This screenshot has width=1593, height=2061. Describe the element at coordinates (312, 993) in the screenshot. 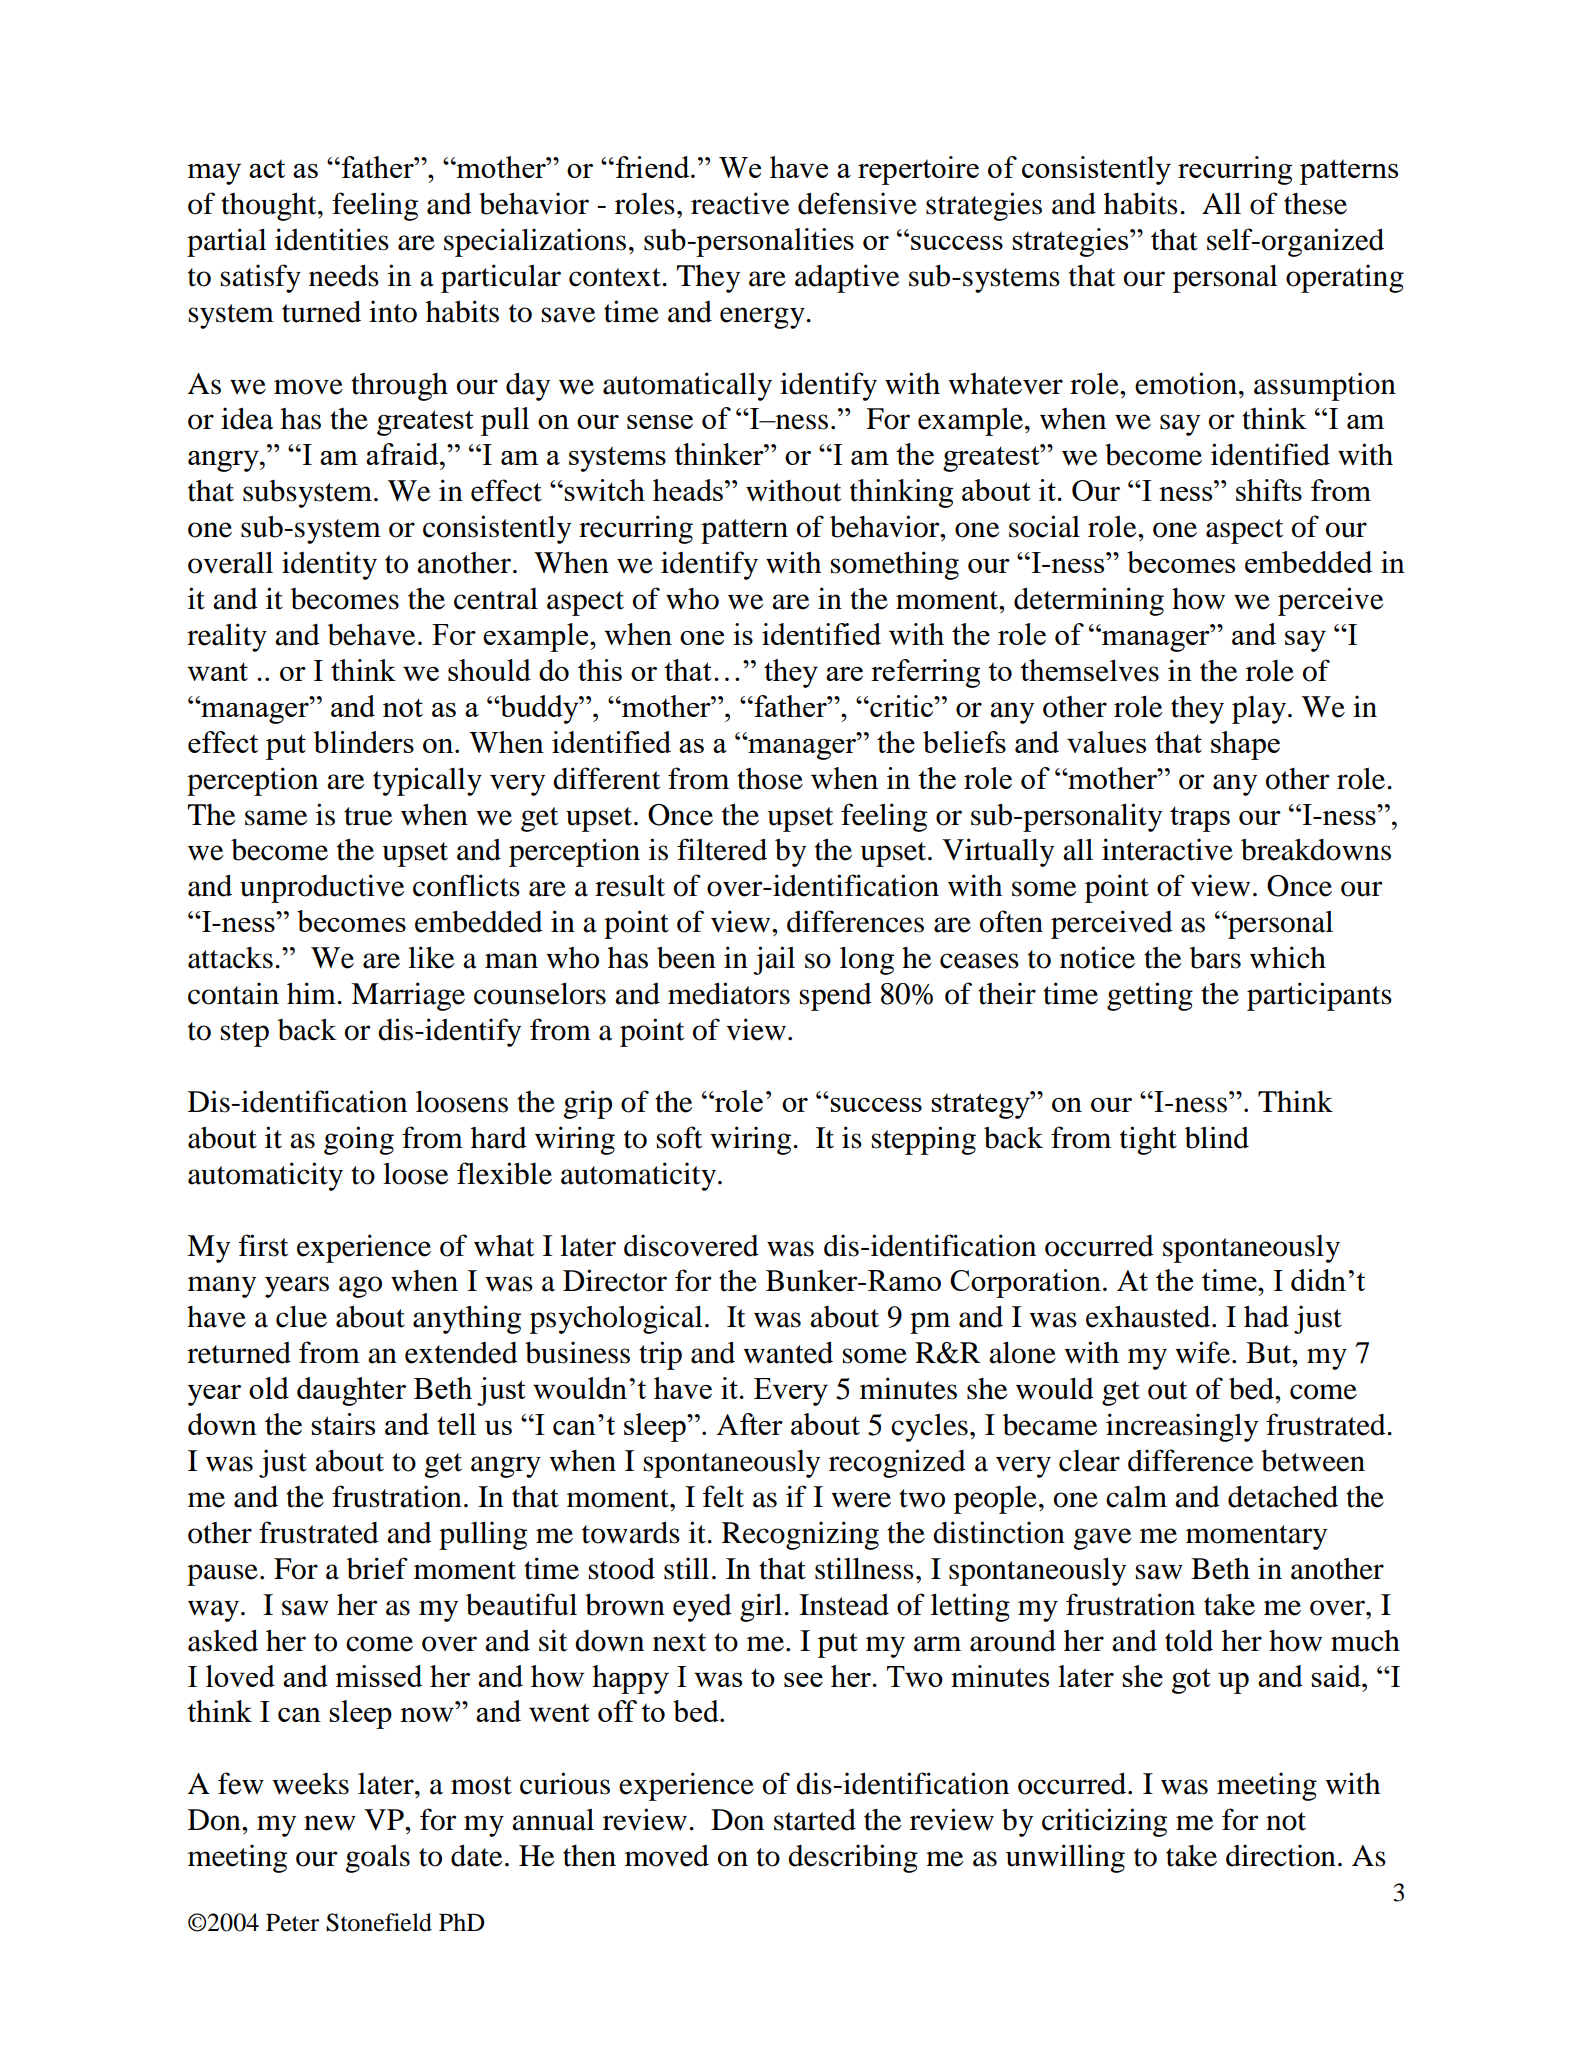

I see `him` at that location.
